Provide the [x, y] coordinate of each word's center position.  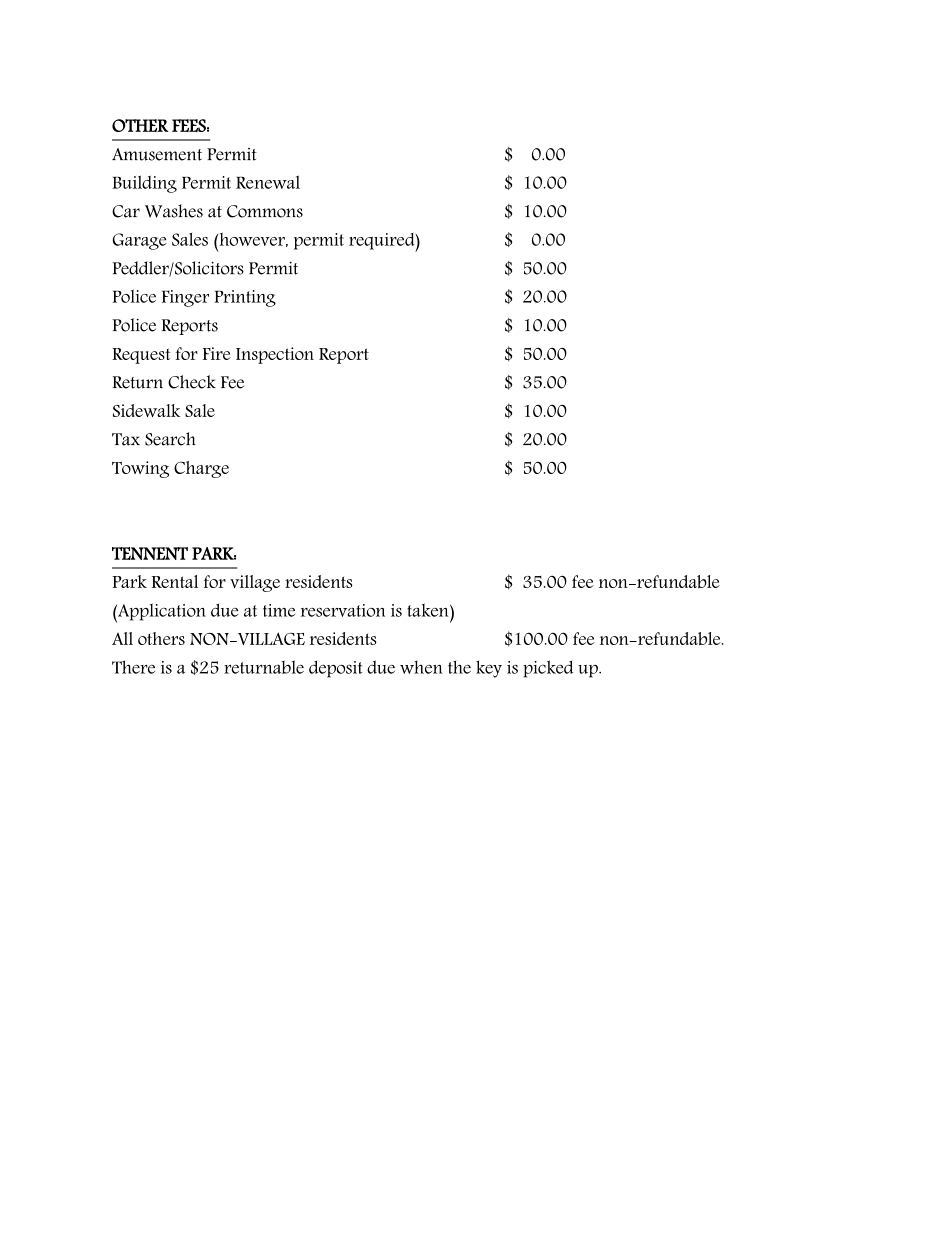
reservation [343, 610]
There [133, 667]
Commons [265, 211]
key [489, 669]
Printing [245, 298]
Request [141, 356]
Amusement [157, 154]
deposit [335, 669]
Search [170, 439]
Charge [201, 469]
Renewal [268, 182]
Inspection [275, 355]
